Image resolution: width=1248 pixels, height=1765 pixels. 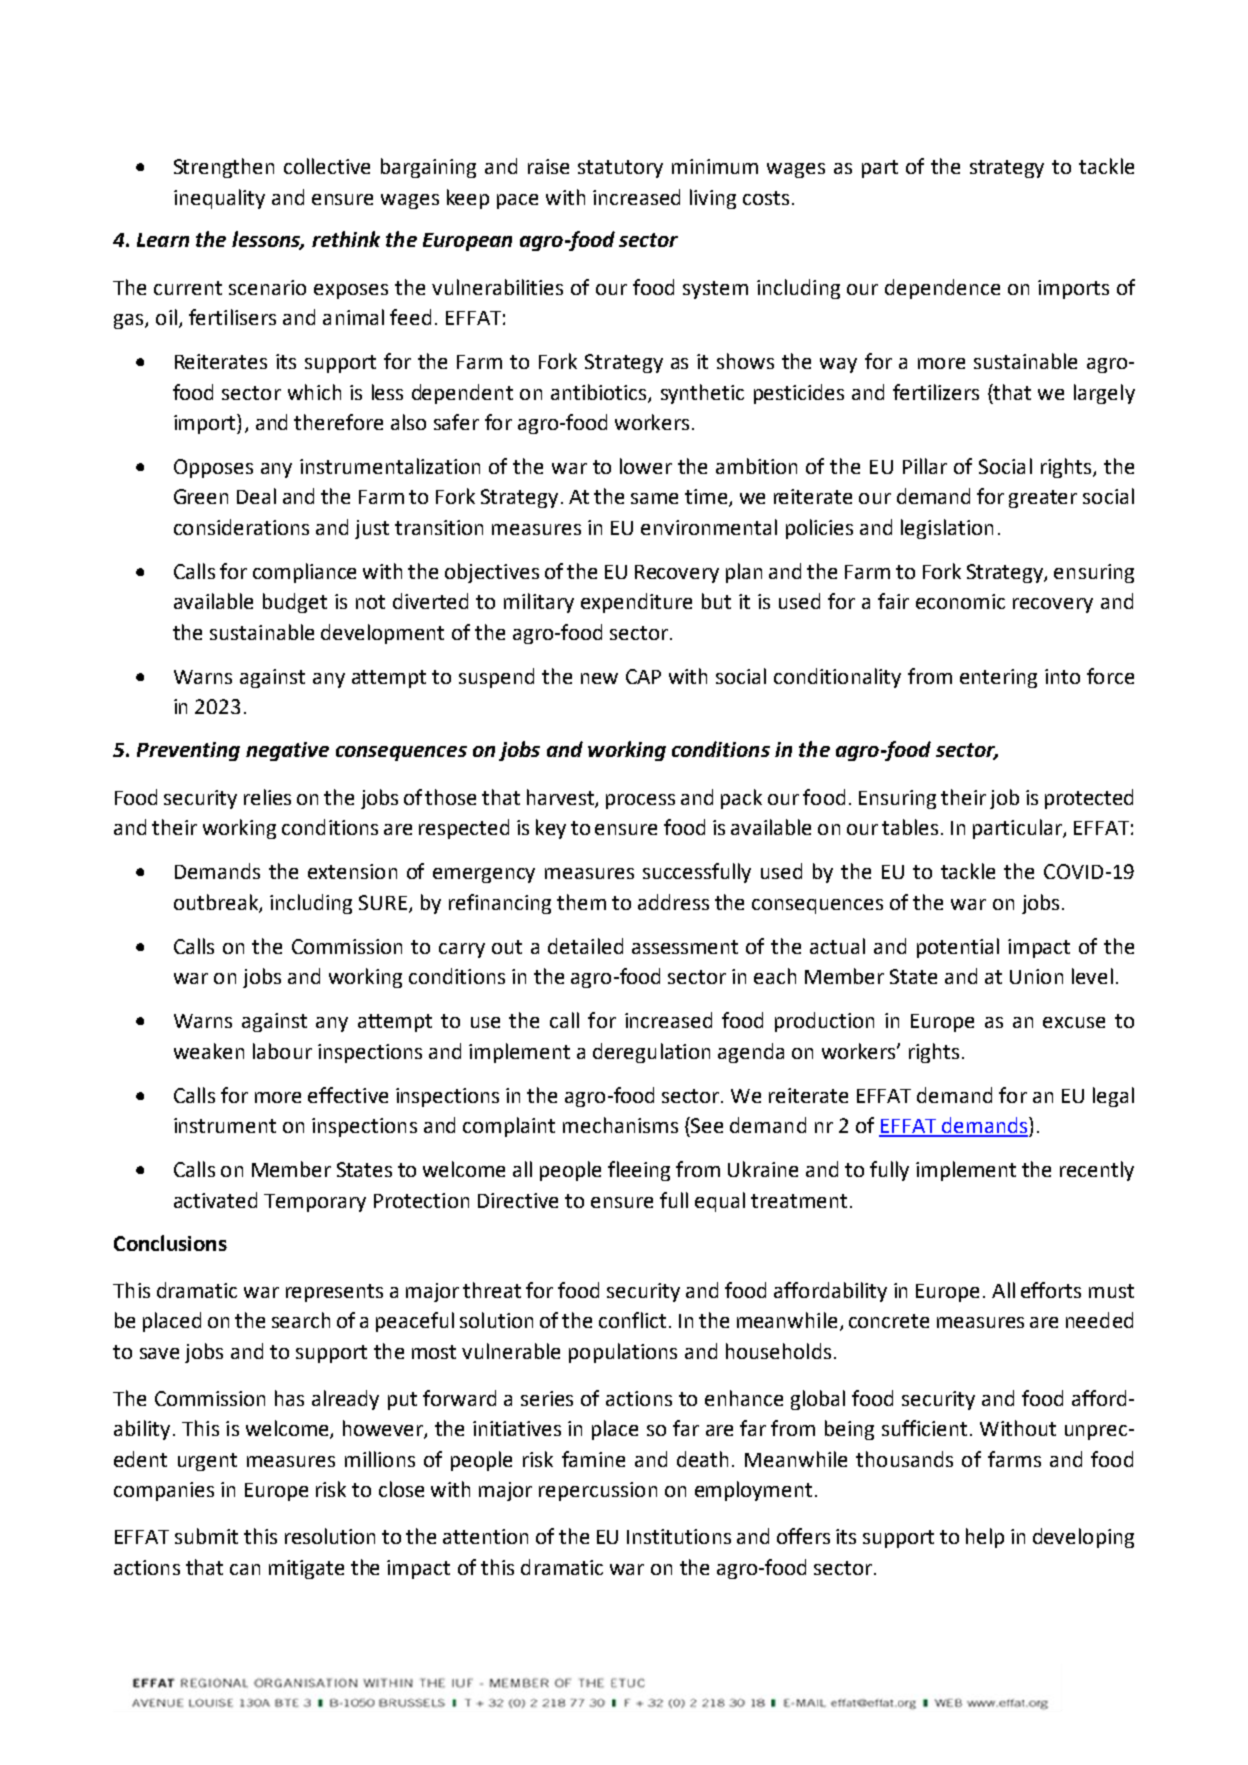 I want to click on them, so click(x=581, y=902).
